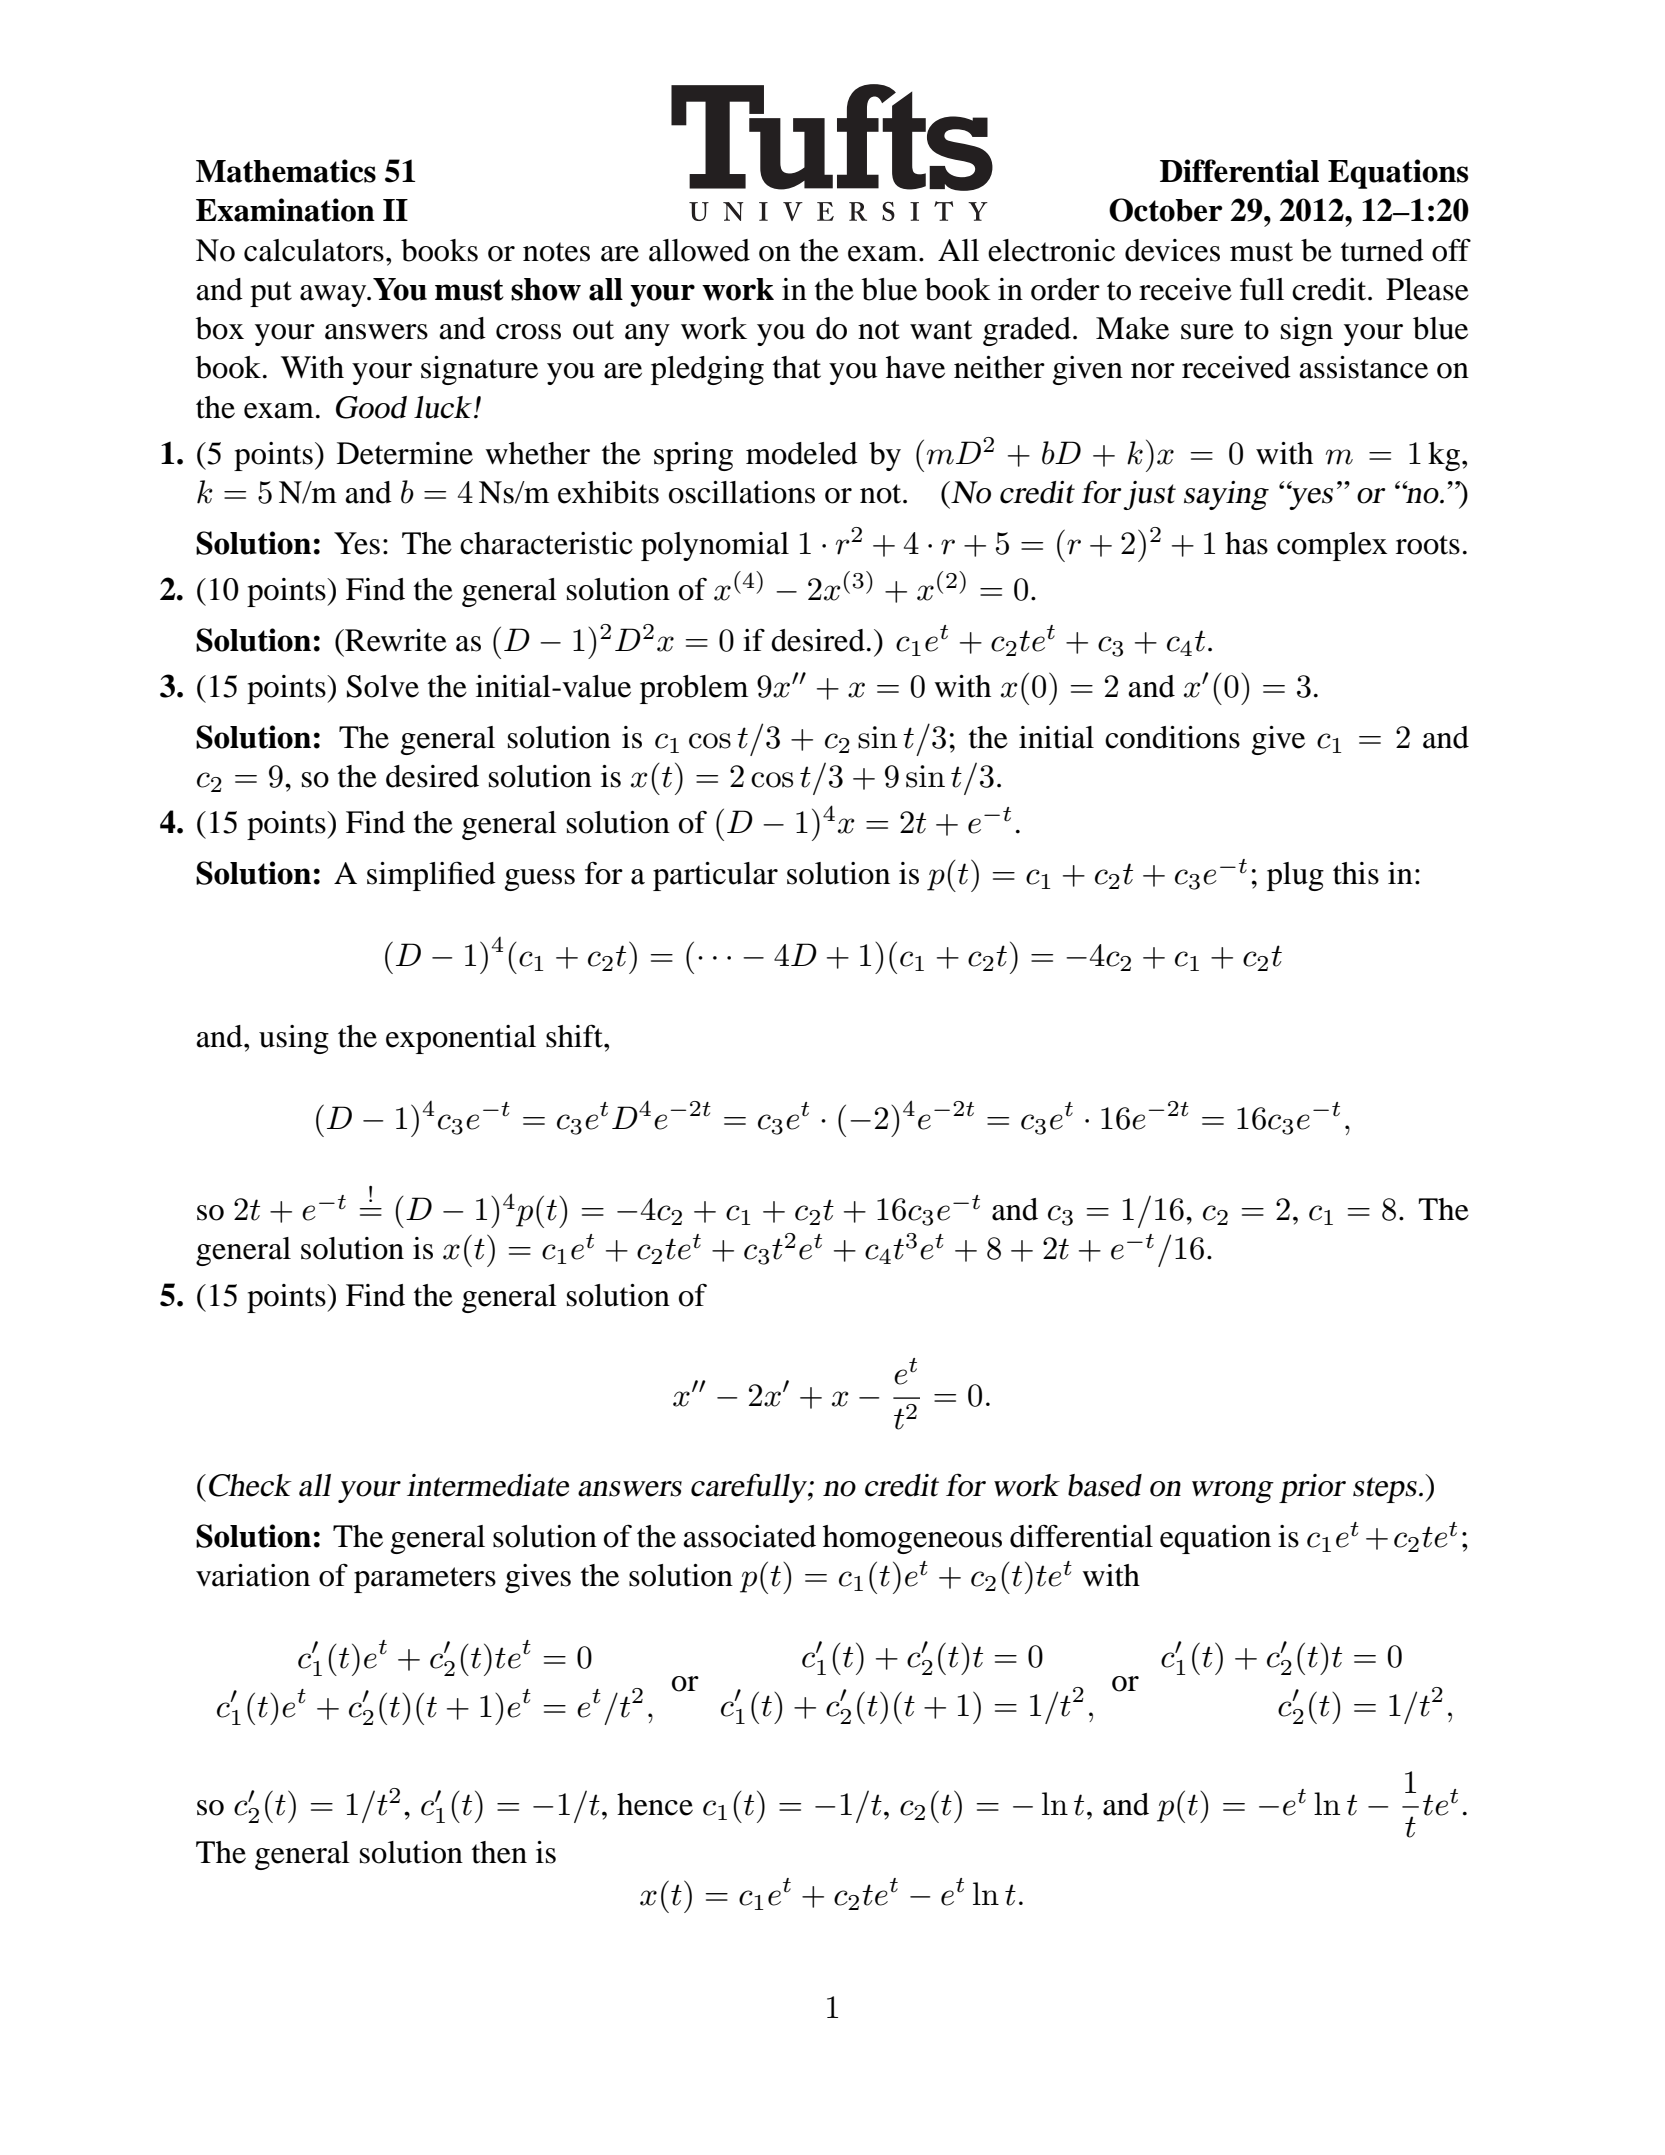  What do you see at coordinates (499, 1852) in the screenshot?
I see `then` at bounding box center [499, 1852].
